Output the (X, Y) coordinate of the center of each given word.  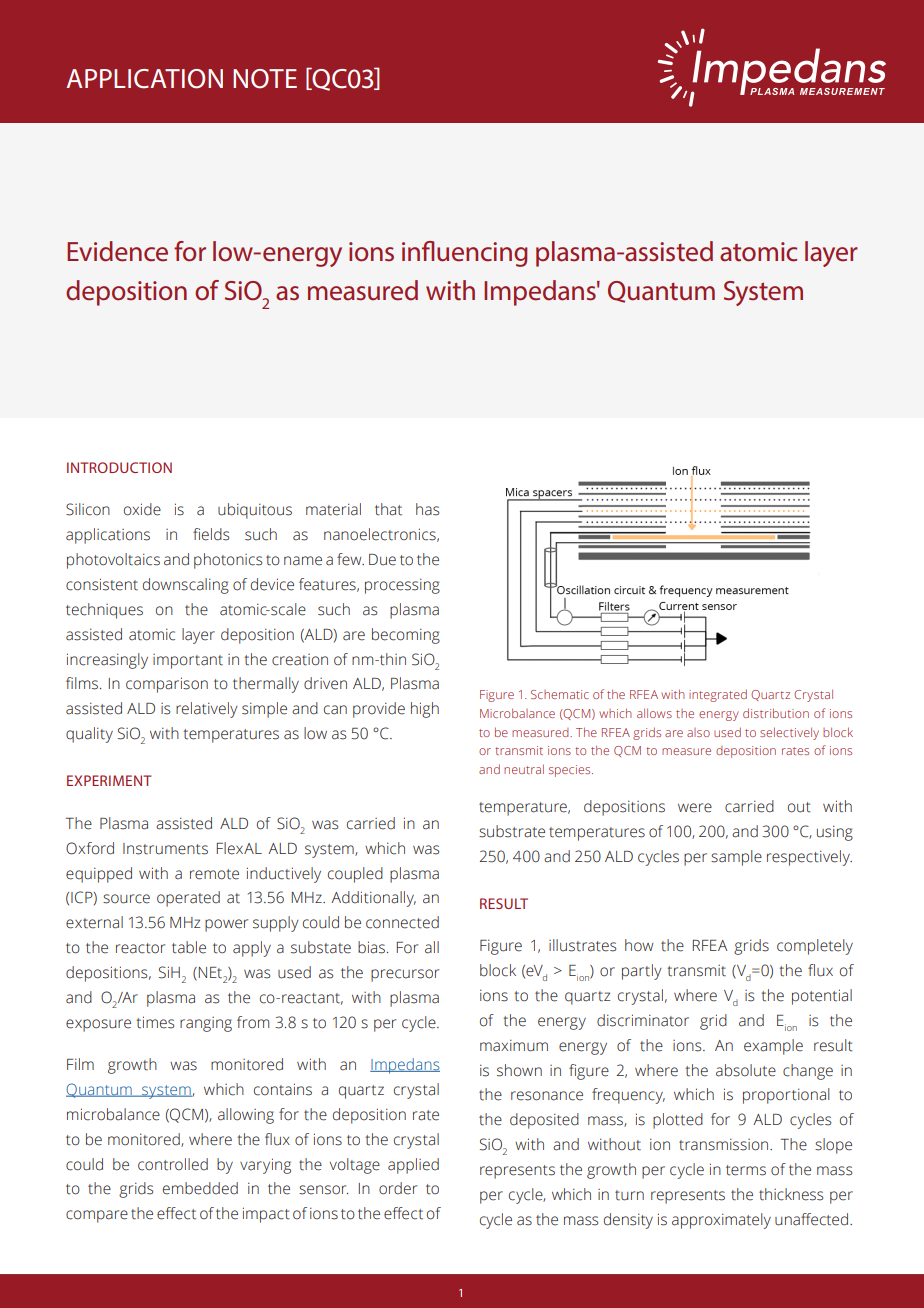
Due (382, 560)
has (427, 509)
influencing (465, 254)
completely (815, 947)
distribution (776, 713)
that (388, 509)
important (188, 661)
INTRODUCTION (119, 467)
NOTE (265, 79)
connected (402, 922)
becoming (406, 636)
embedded (200, 1188)
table (189, 947)
